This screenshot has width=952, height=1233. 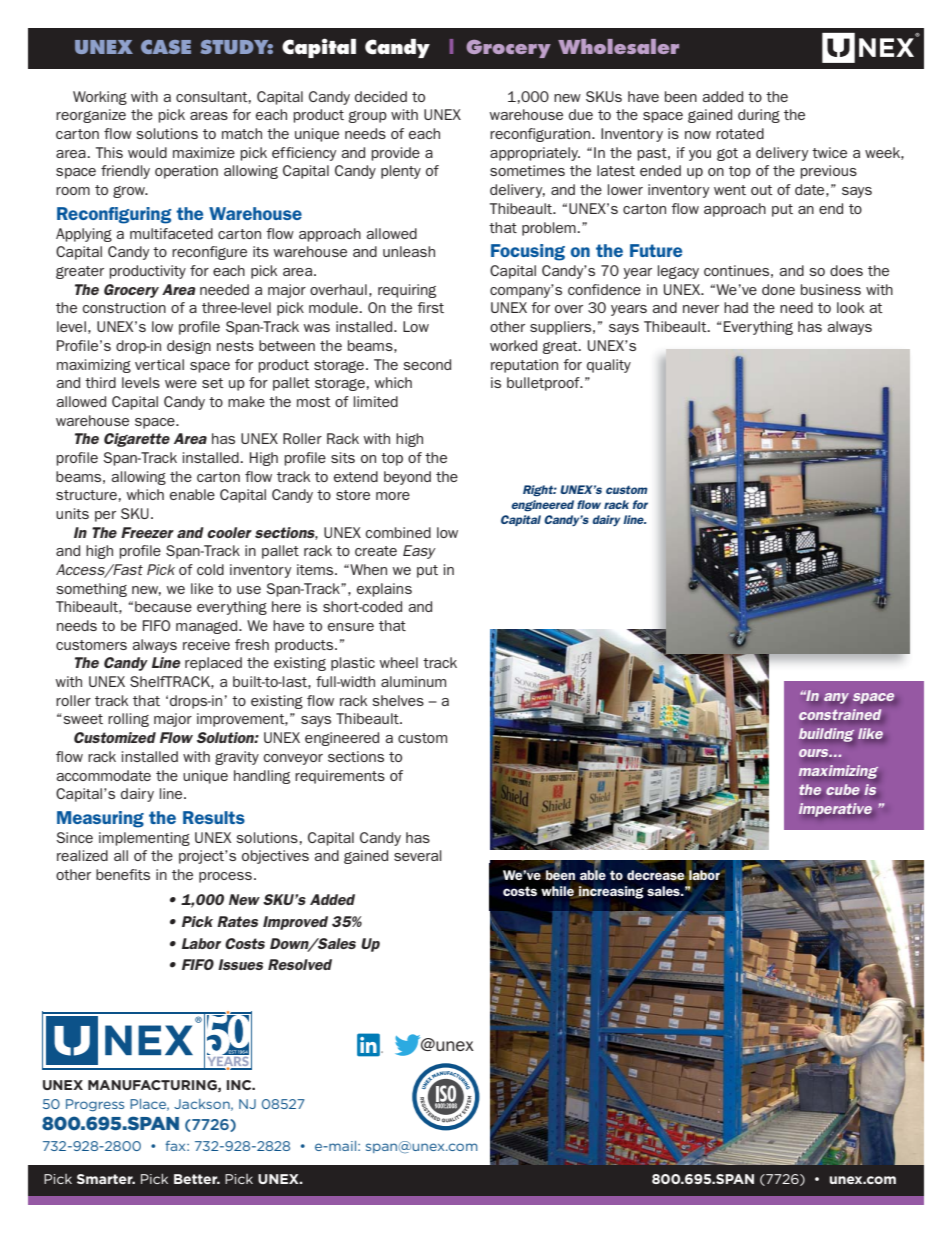 What do you see at coordinates (759, 116) in the screenshot?
I see `during` at bounding box center [759, 116].
